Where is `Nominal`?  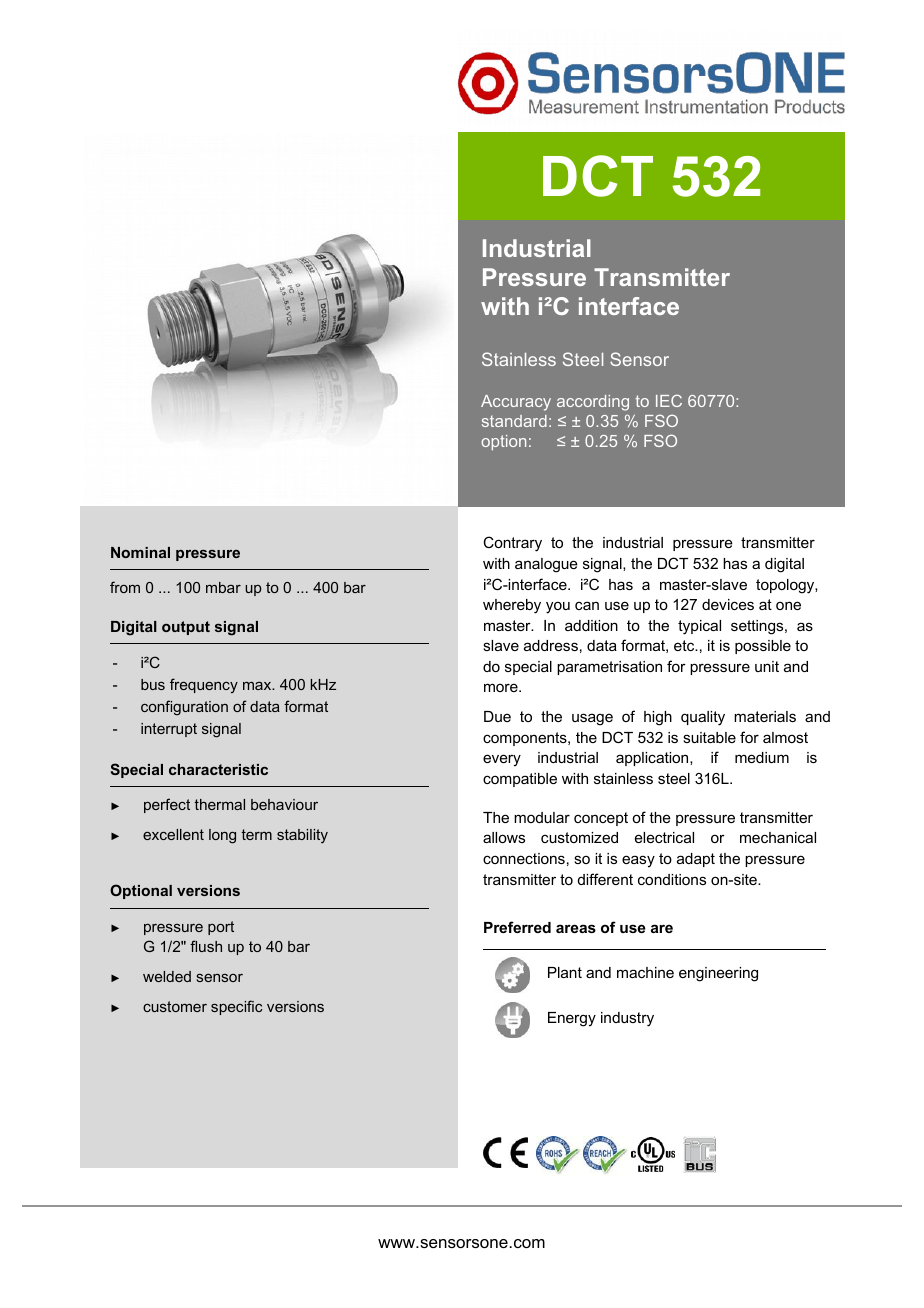
Nominal is located at coordinates (140, 552).
